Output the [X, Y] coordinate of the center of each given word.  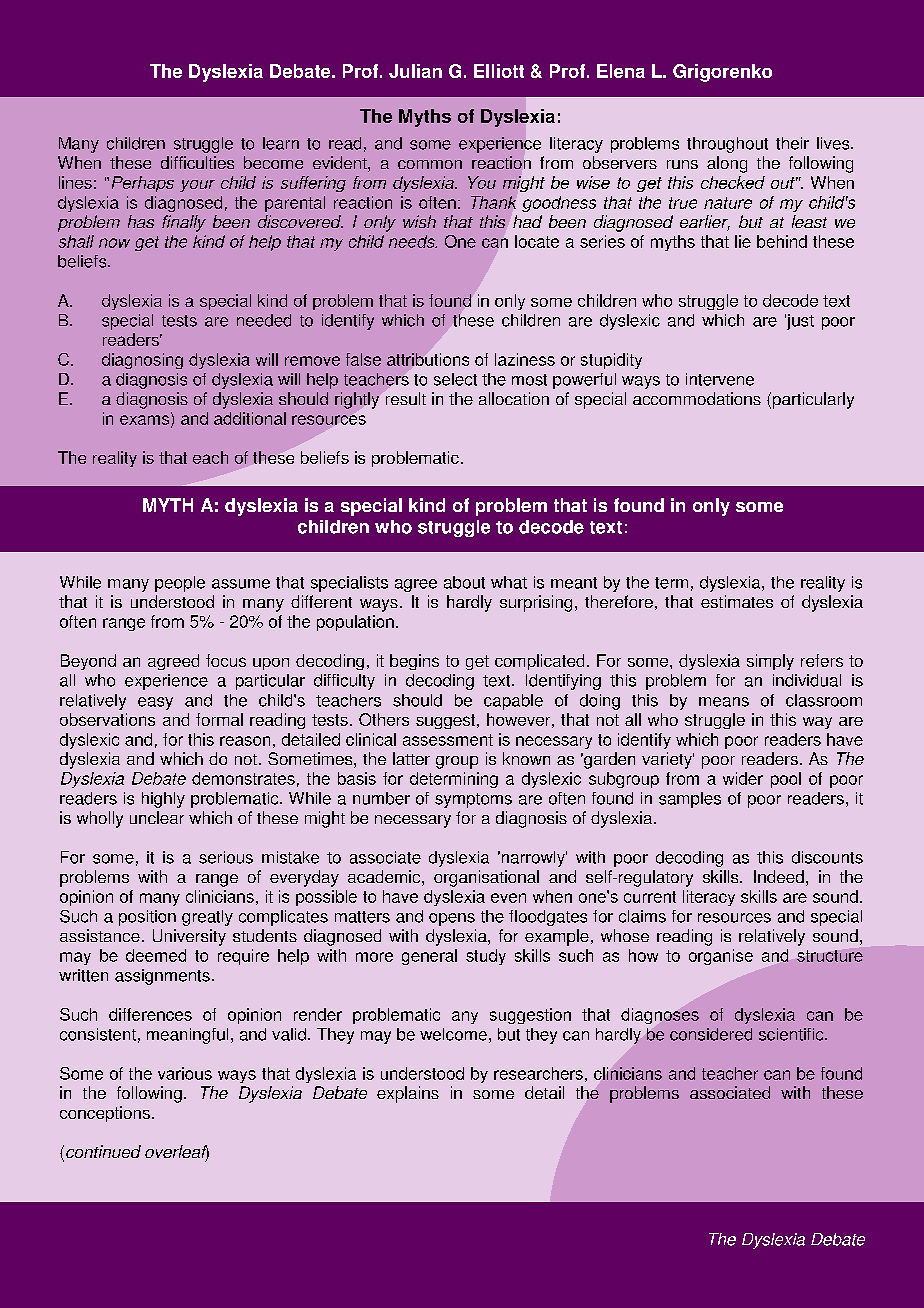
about [464, 582]
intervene [720, 379]
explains [408, 1094]
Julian [415, 71]
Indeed [779, 876]
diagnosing [142, 361]
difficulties [197, 162]
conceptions [105, 1114]
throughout [727, 145]
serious [226, 857]
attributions [428, 359]
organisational [486, 878]
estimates [737, 601]
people [180, 584]
